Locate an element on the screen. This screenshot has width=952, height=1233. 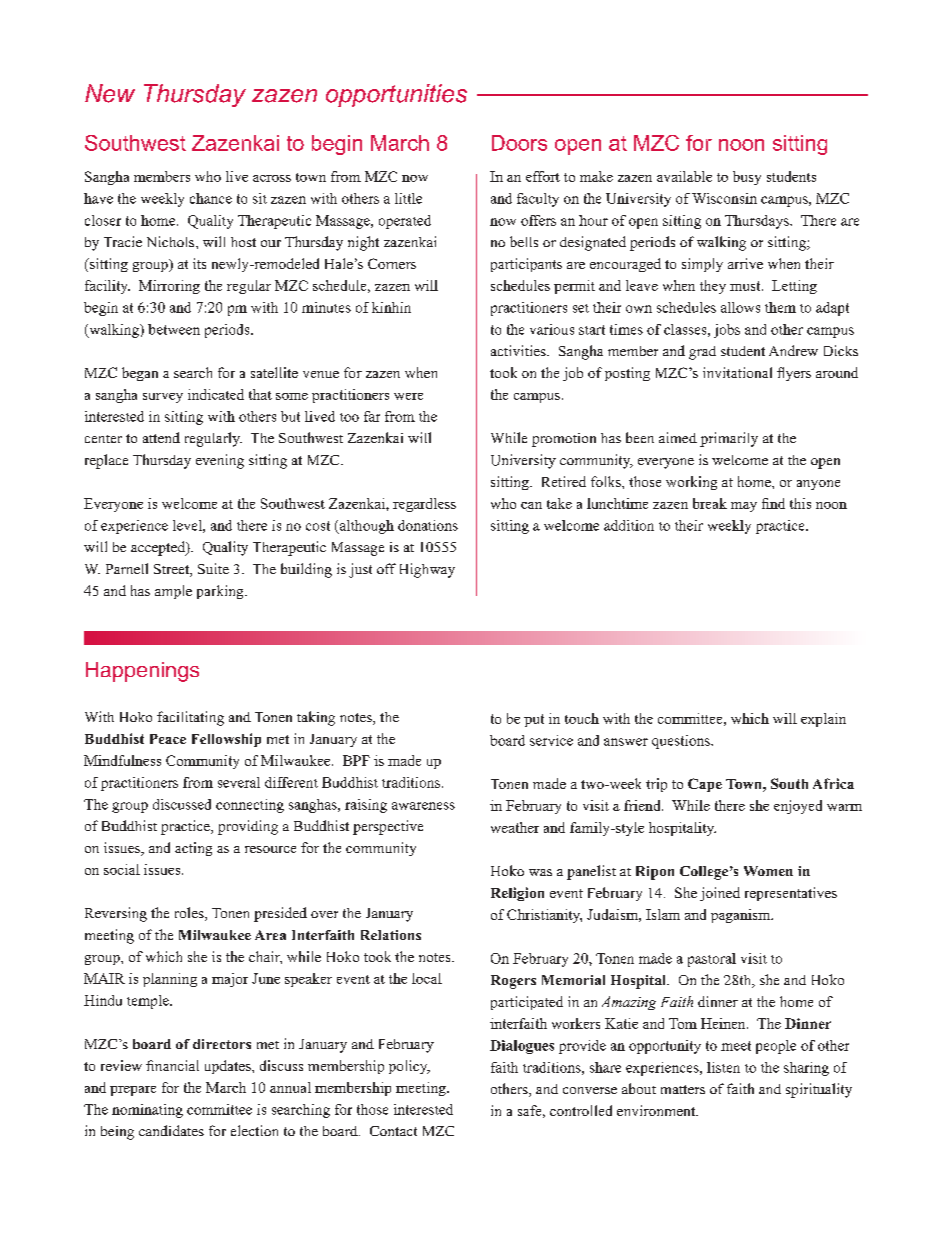
nominating is located at coordinates (147, 1111).
